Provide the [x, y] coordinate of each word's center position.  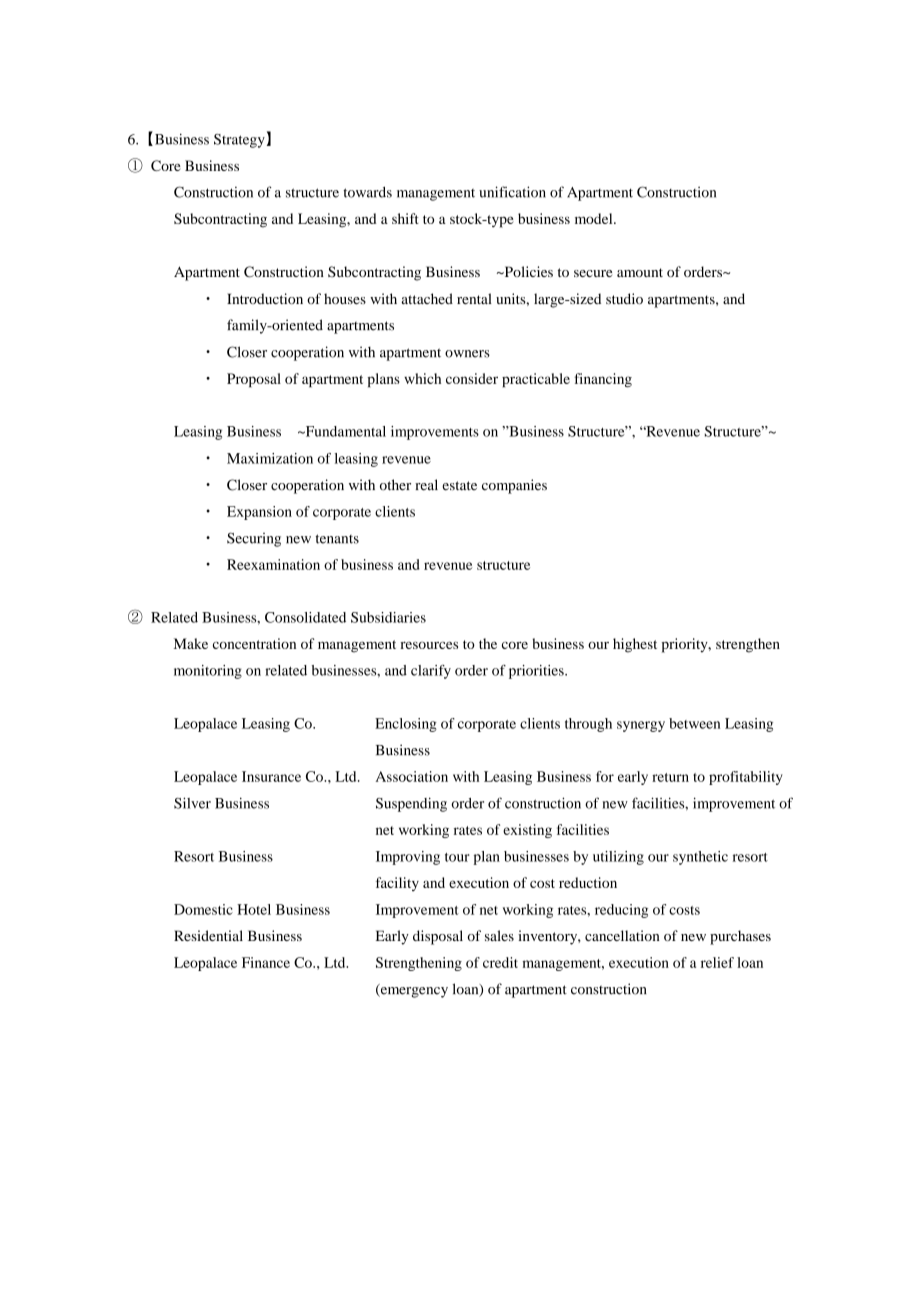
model [595, 218]
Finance [266, 962]
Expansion [259, 513]
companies [514, 486]
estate [459, 486]
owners [467, 354]
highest [635, 645]
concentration [254, 643]
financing [603, 380]
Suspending [411, 804]
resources [429, 645]
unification [512, 192]
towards [367, 192]
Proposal [254, 380]
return [670, 777]
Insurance [271, 776]
